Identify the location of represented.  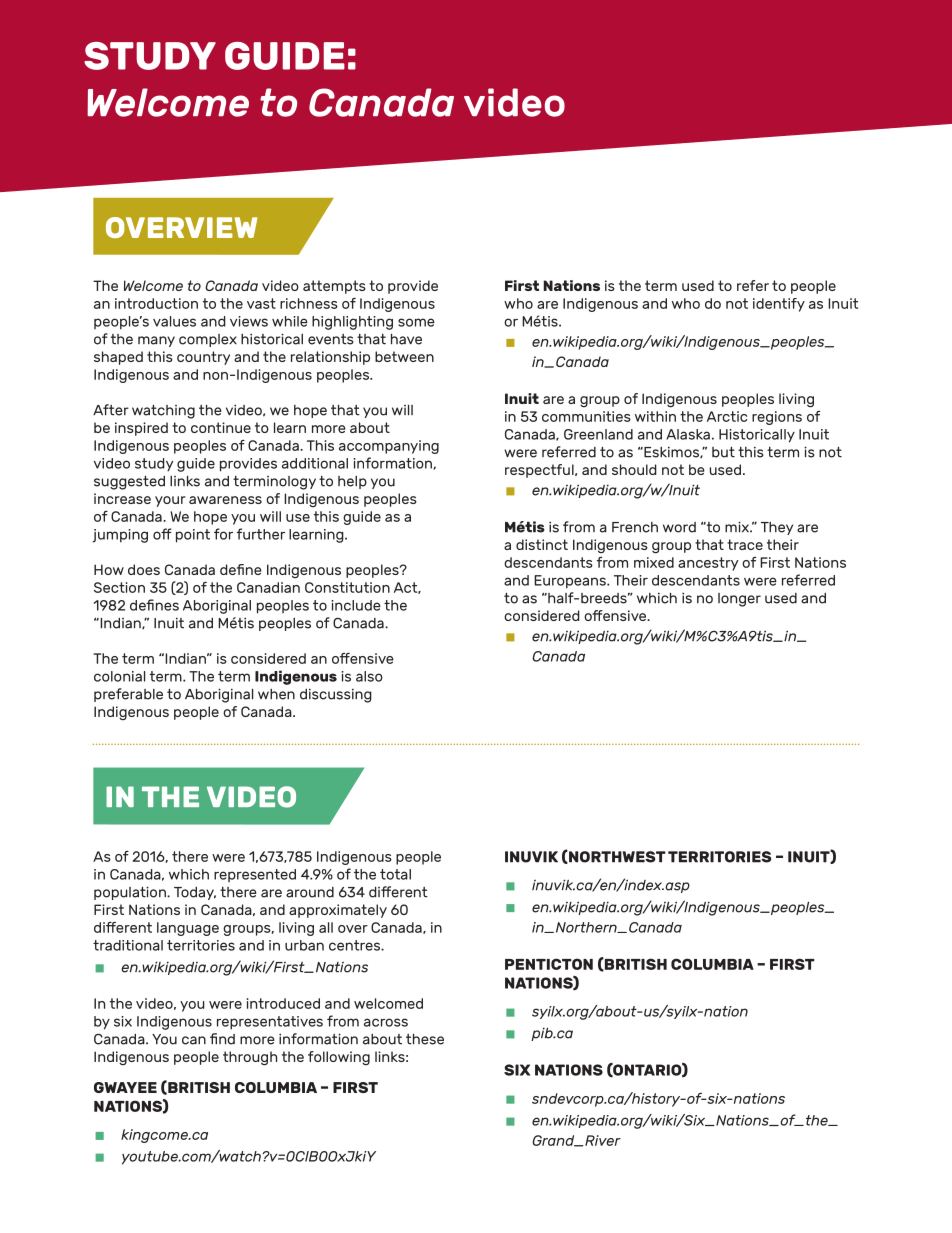
(255, 875).
